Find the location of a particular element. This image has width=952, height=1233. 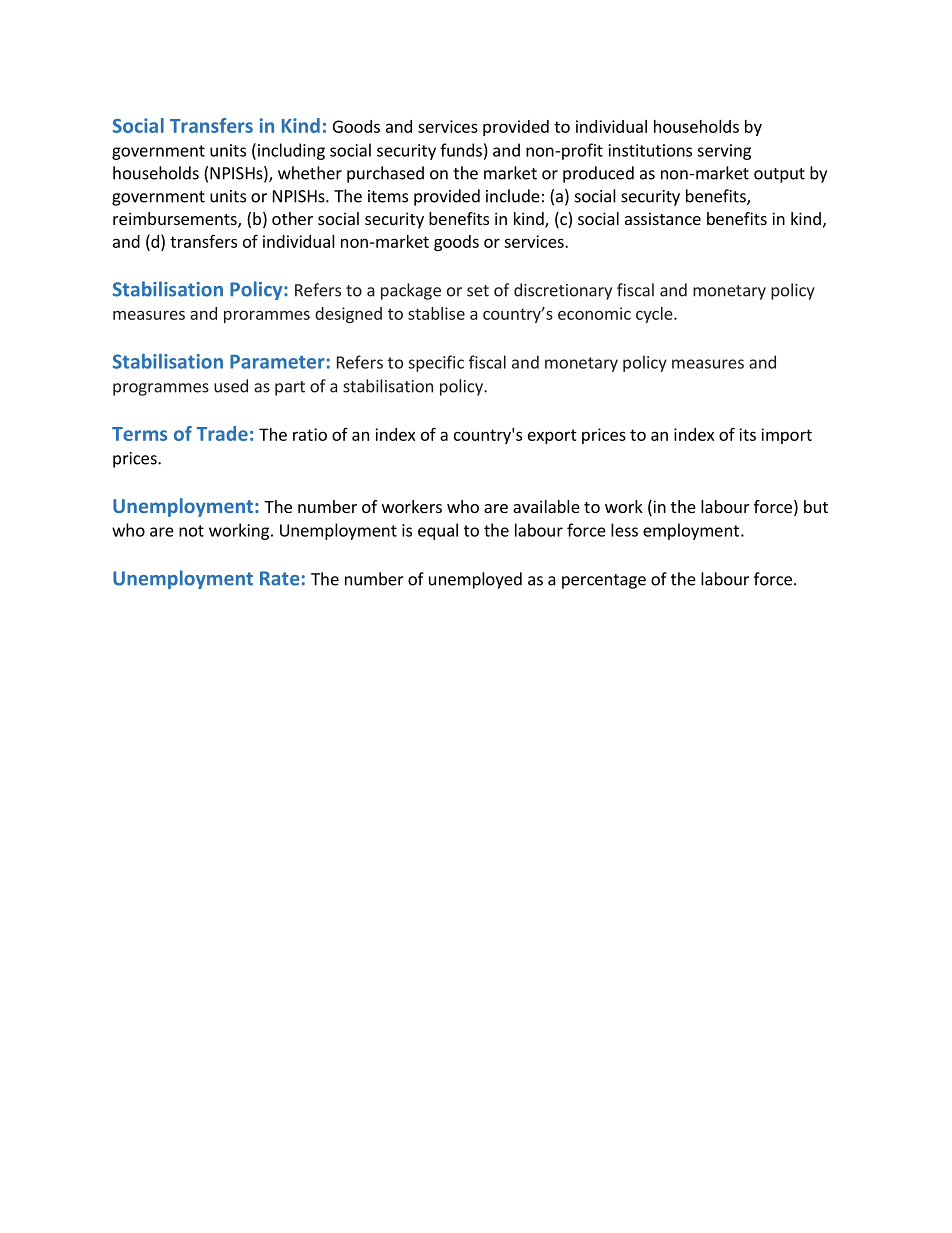

Trade is located at coordinates (222, 433).
